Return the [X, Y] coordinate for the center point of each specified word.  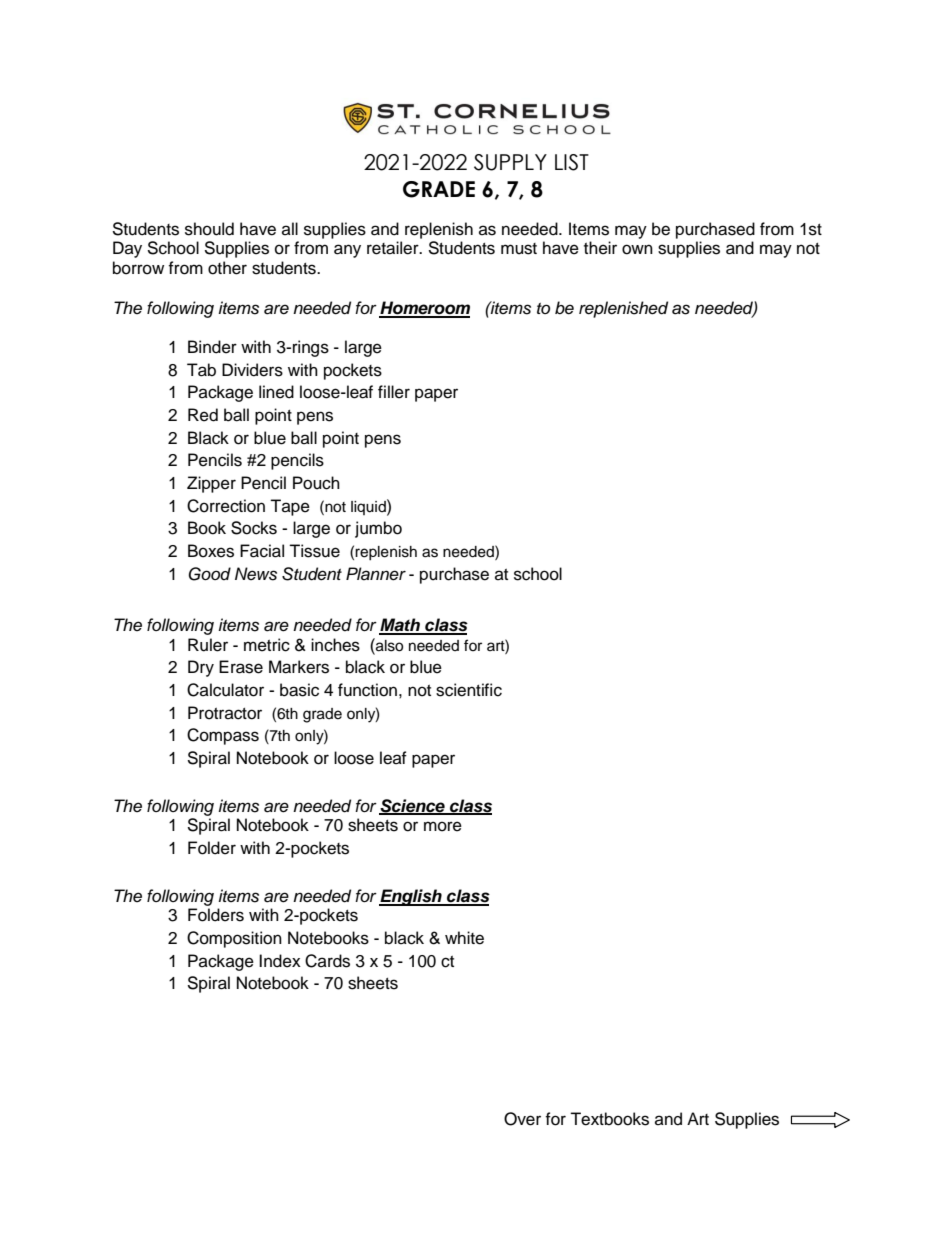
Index [280, 961]
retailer [394, 248]
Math [400, 626]
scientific [469, 690]
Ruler [208, 645]
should [209, 229]
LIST [572, 162]
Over [522, 1119]
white [464, 938]
